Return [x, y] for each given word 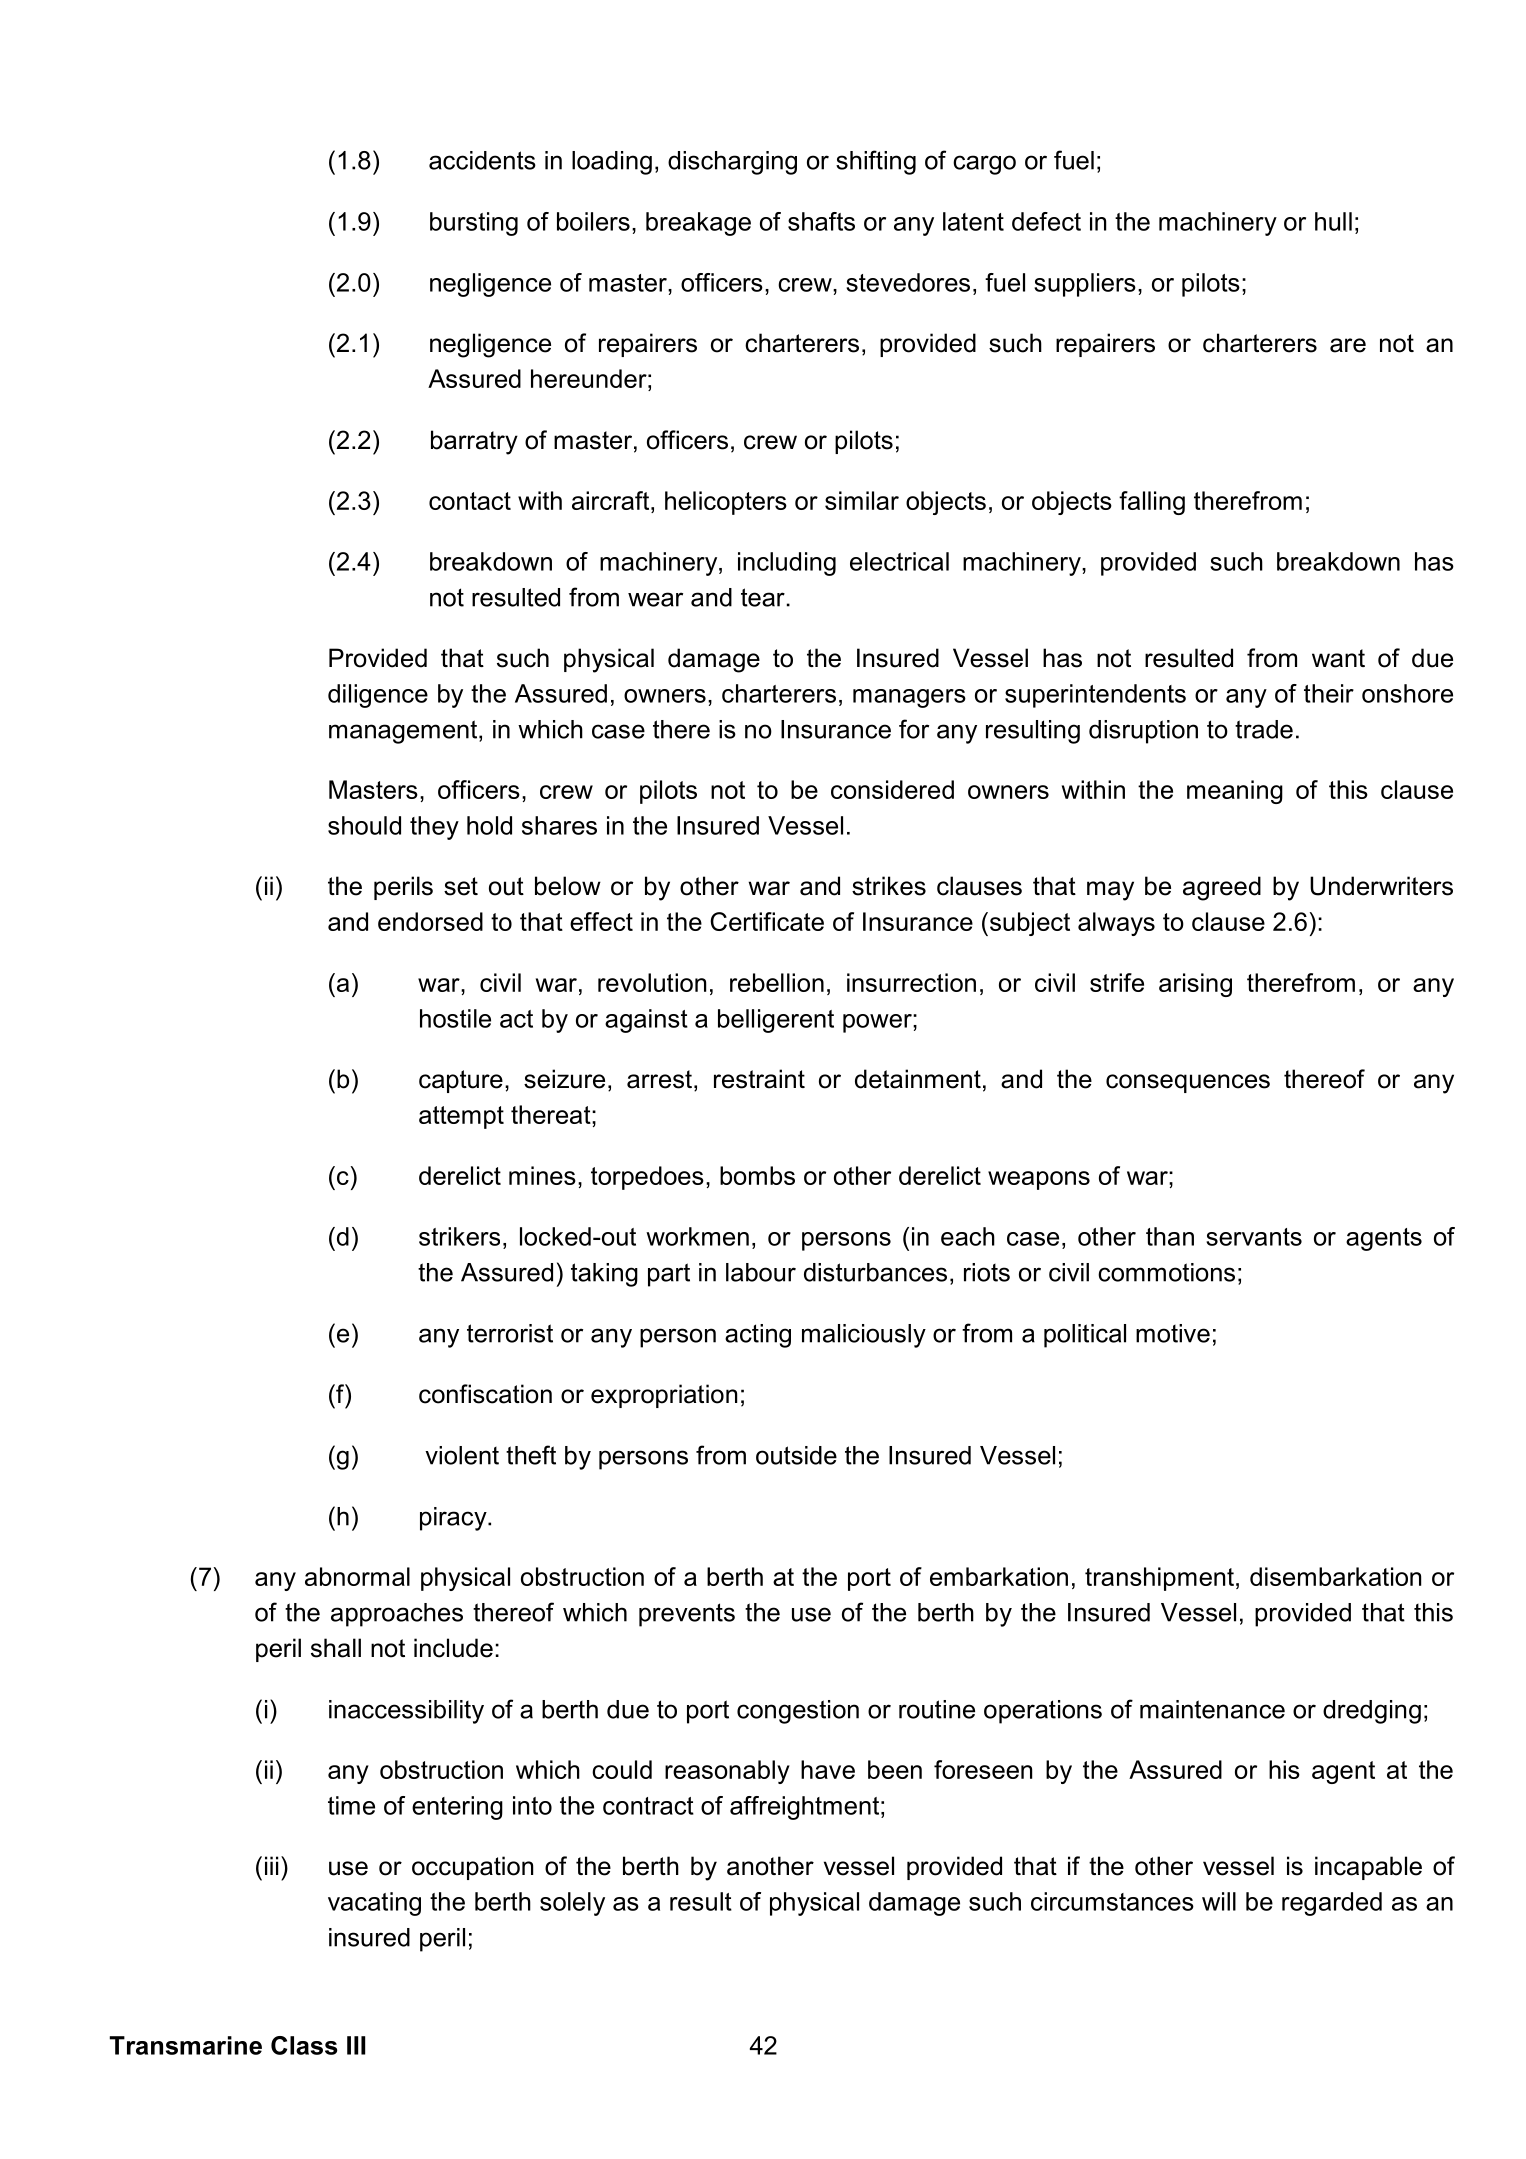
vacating [374, 1904]
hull [1333, 221]
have [828, 1769]
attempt [461, 1117]
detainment [918, 1079]
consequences [1188, 1083]
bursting [474, 224]
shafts [821, 221]
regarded [1332, 1904]
